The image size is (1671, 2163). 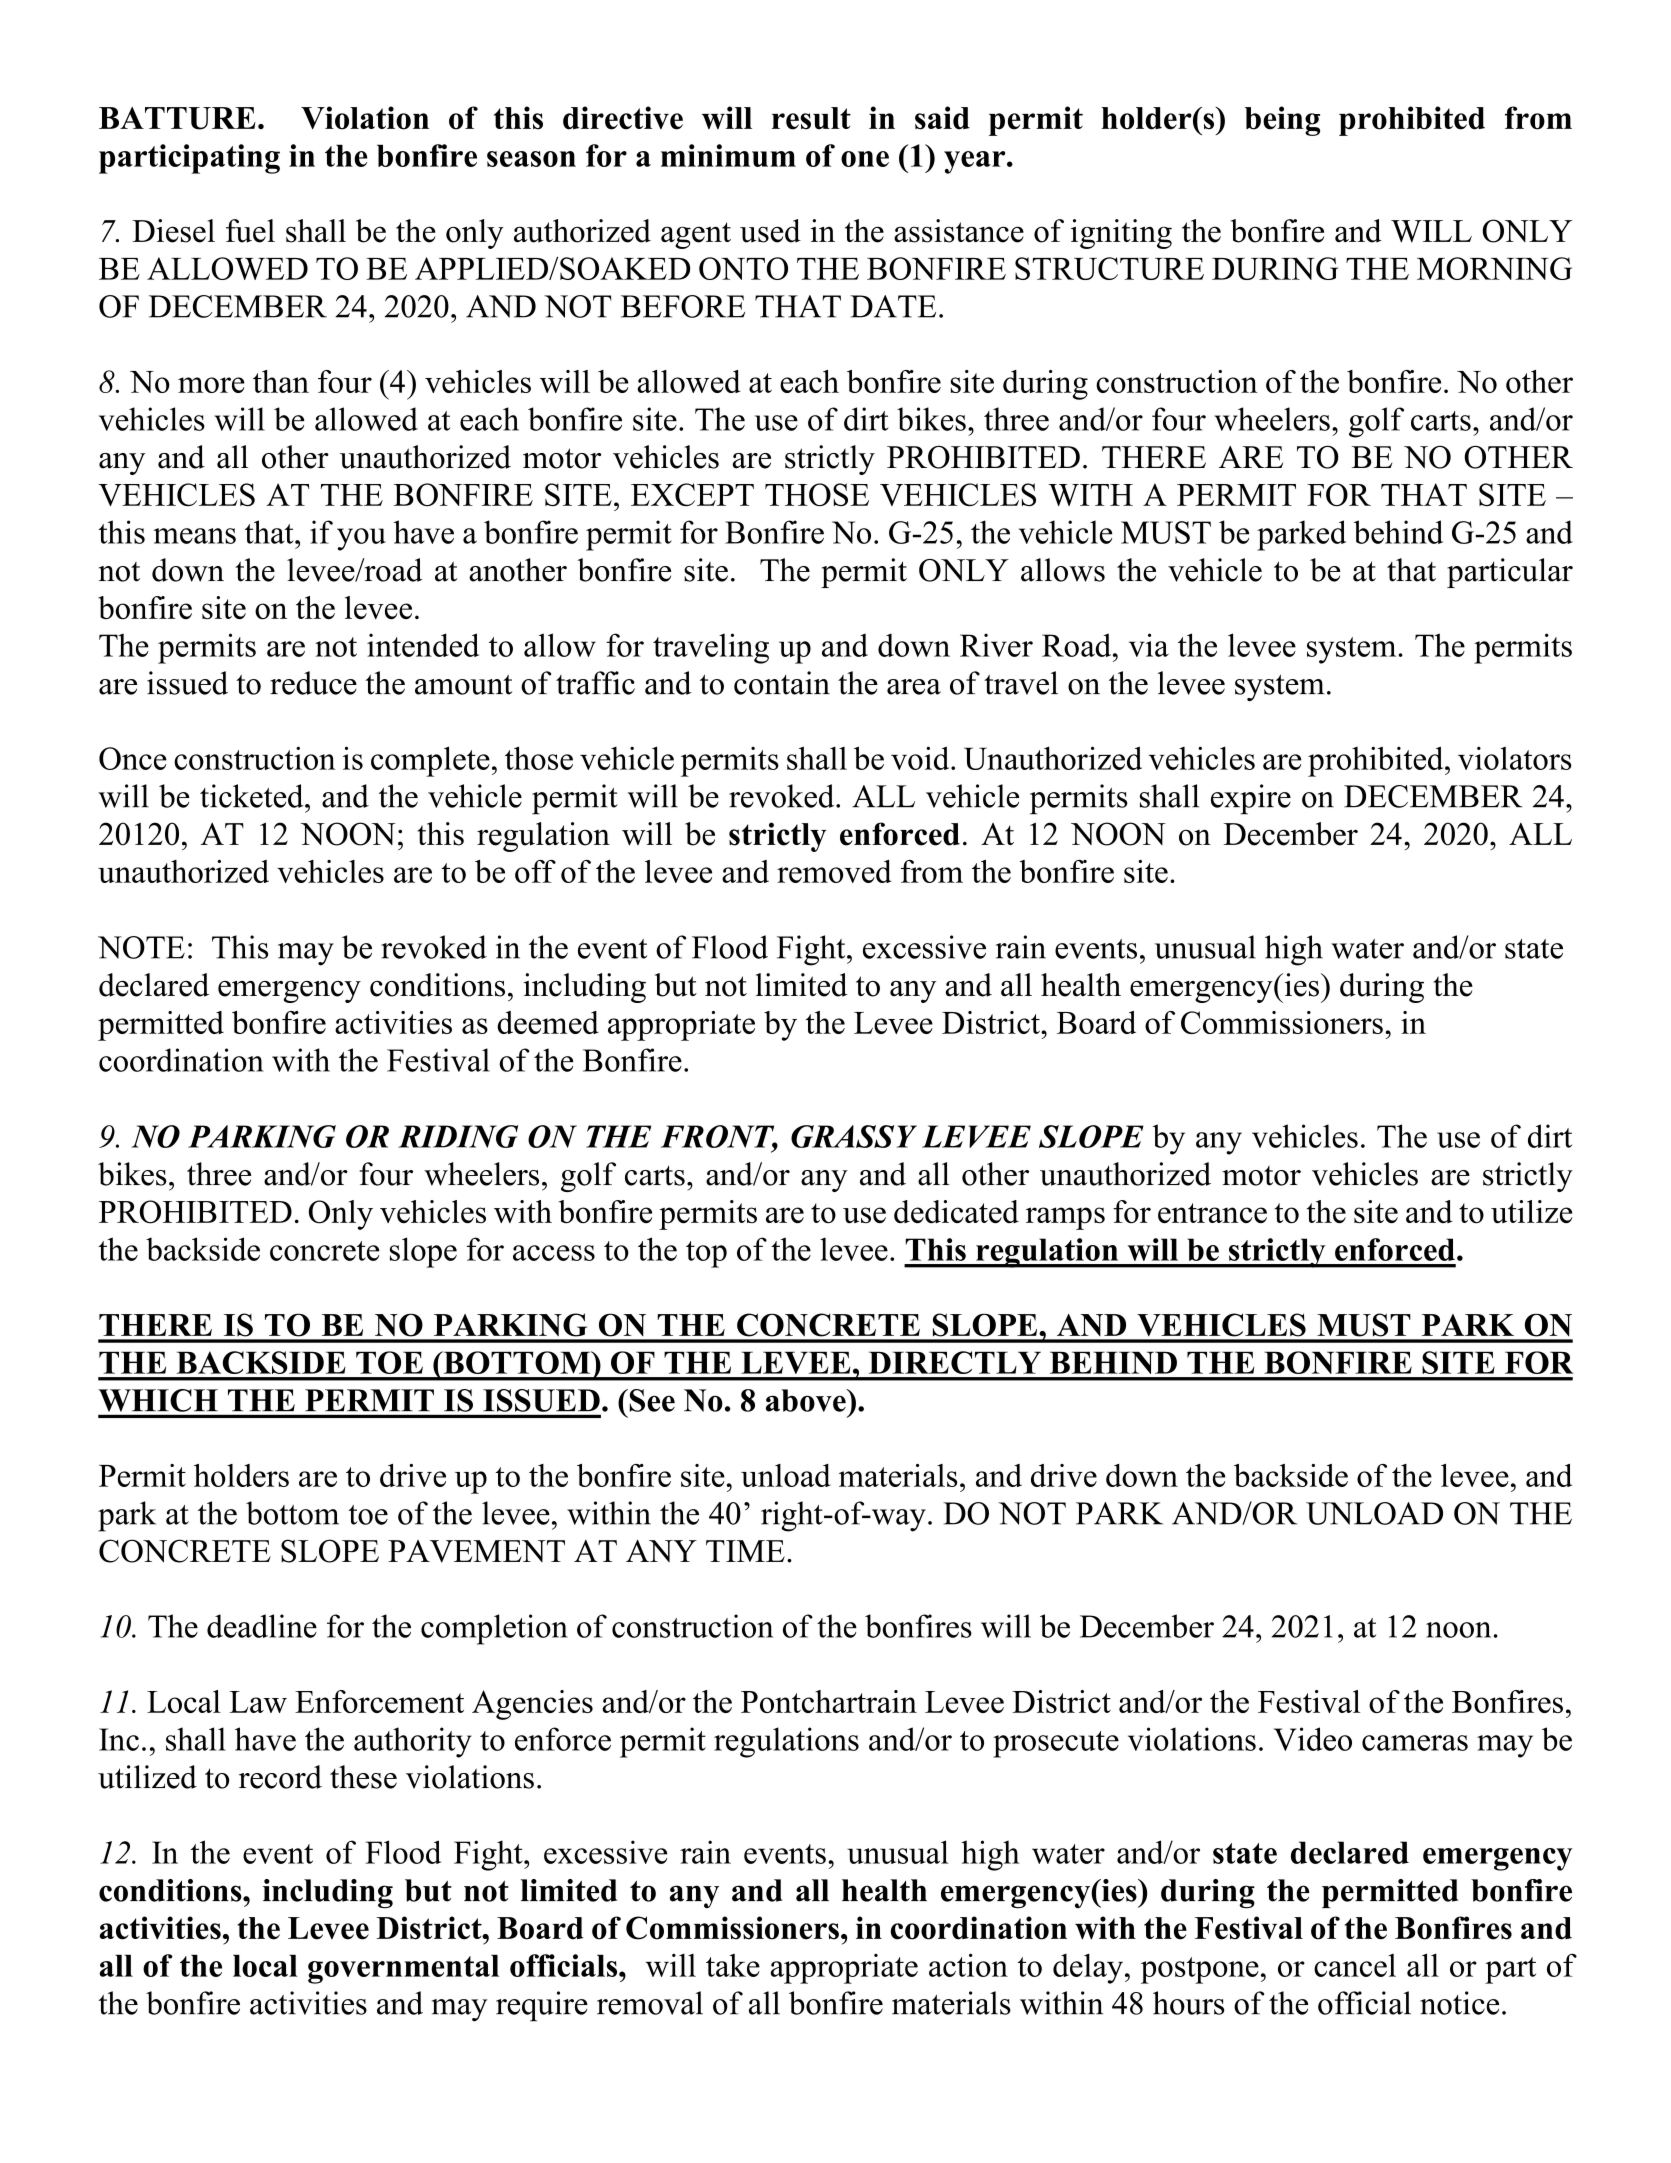 What do you see at coordinates (250, 231) in the screenshot?
I see `fuel` at bounding box center [250, 231].
